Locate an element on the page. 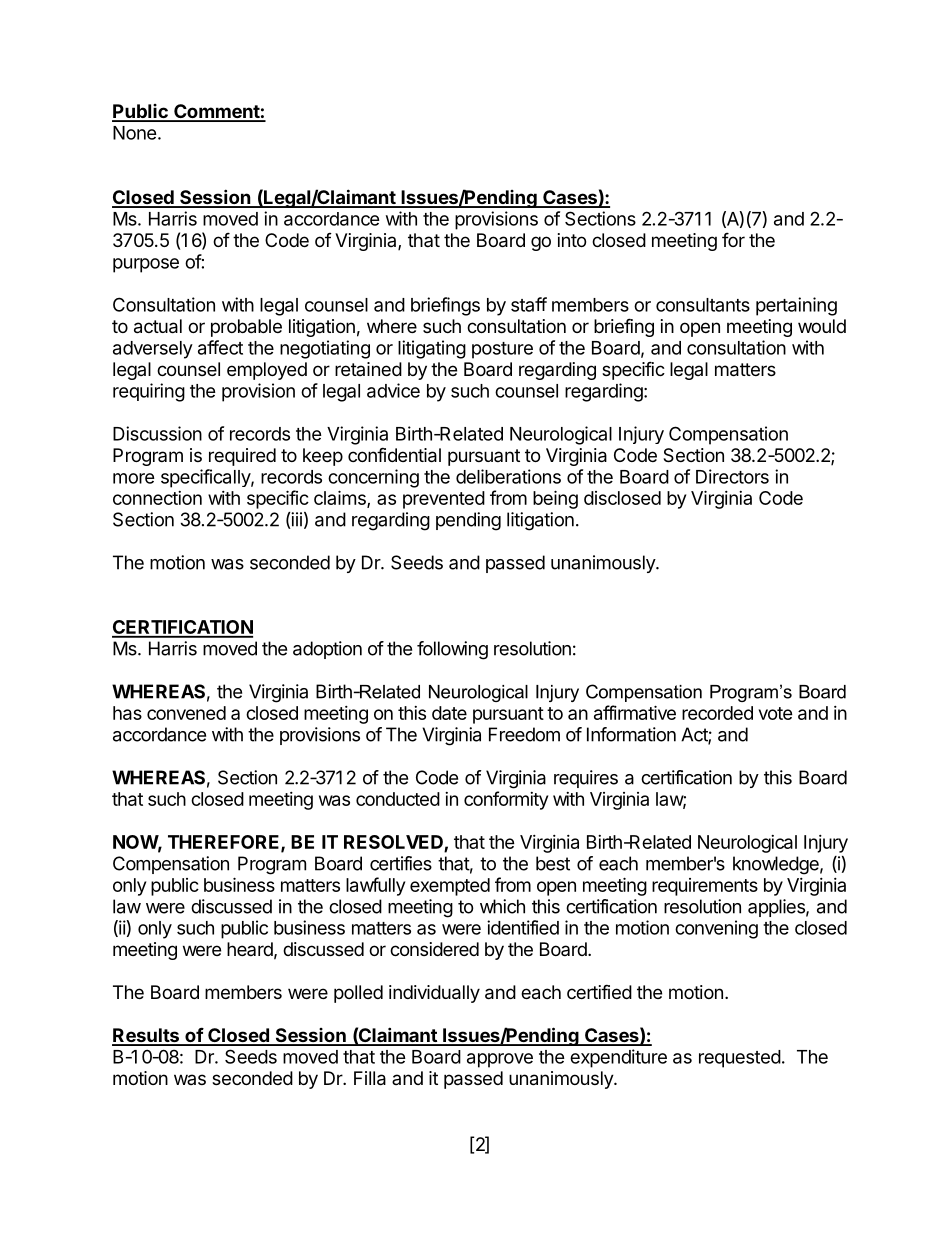 The height and width of the page is (1233, 952). Results is located at coordinates (146, 1036).
